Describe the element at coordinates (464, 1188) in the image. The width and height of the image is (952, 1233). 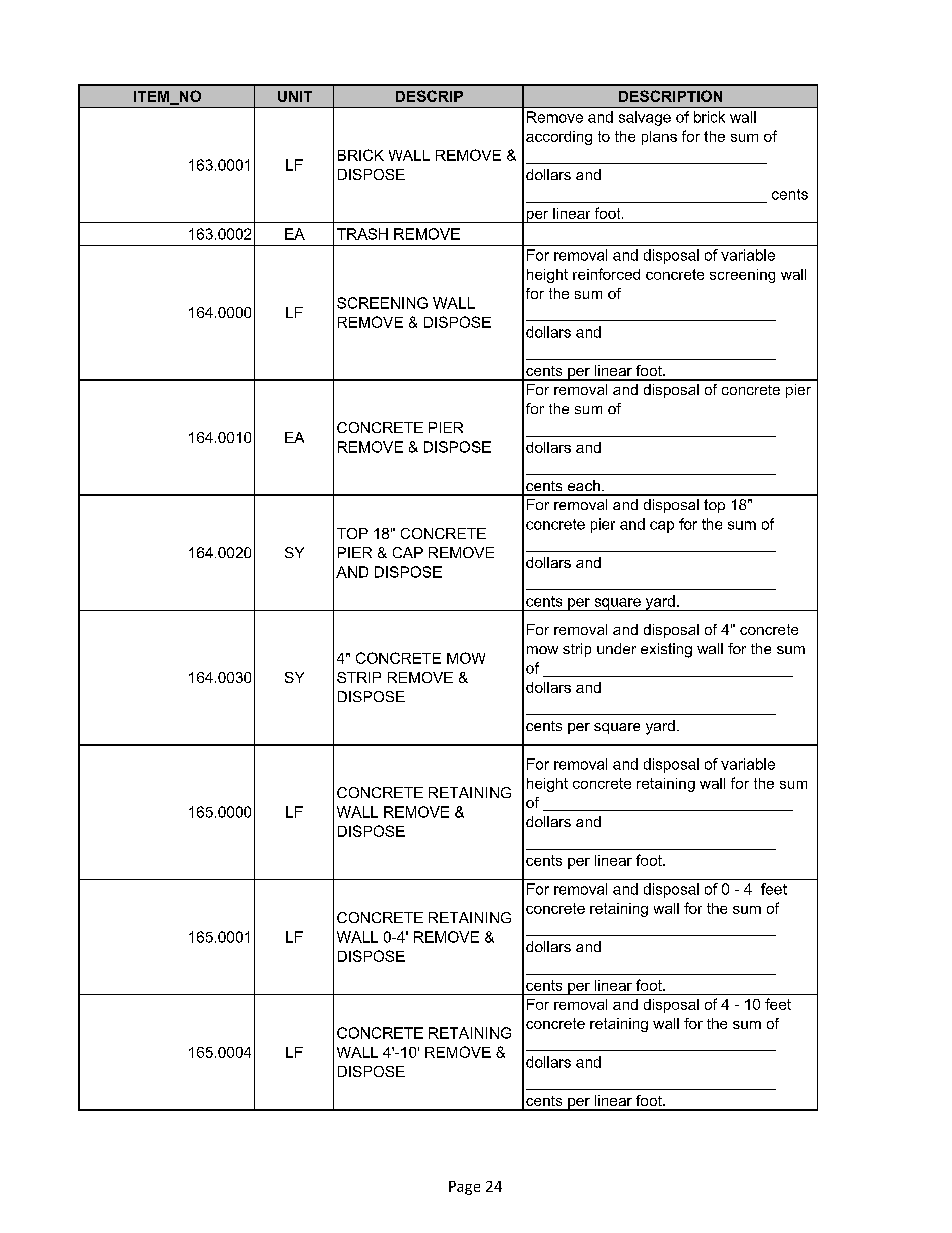
I see `Page` at that location.
